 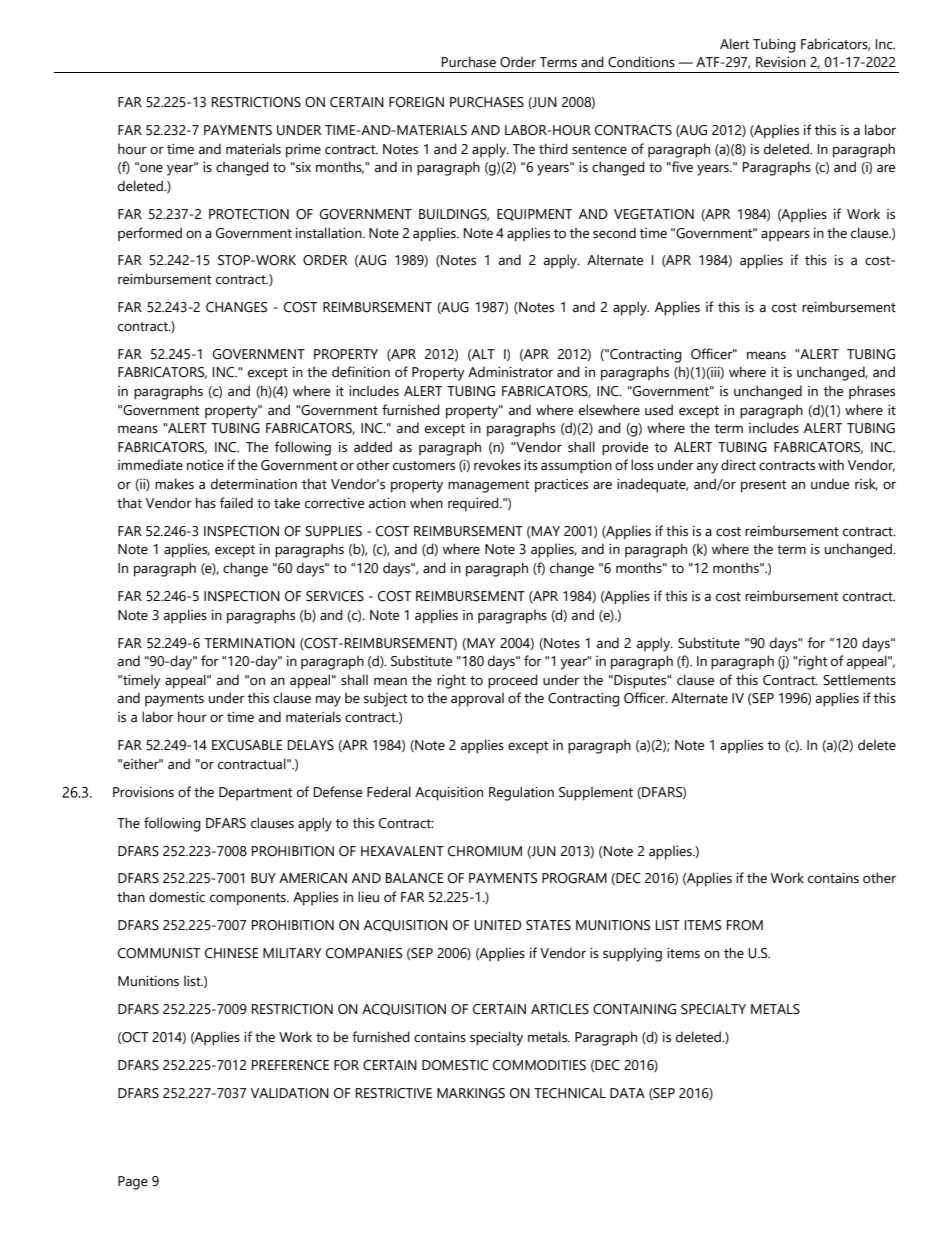 I want to click on prime, so click(x=303, y=151).
